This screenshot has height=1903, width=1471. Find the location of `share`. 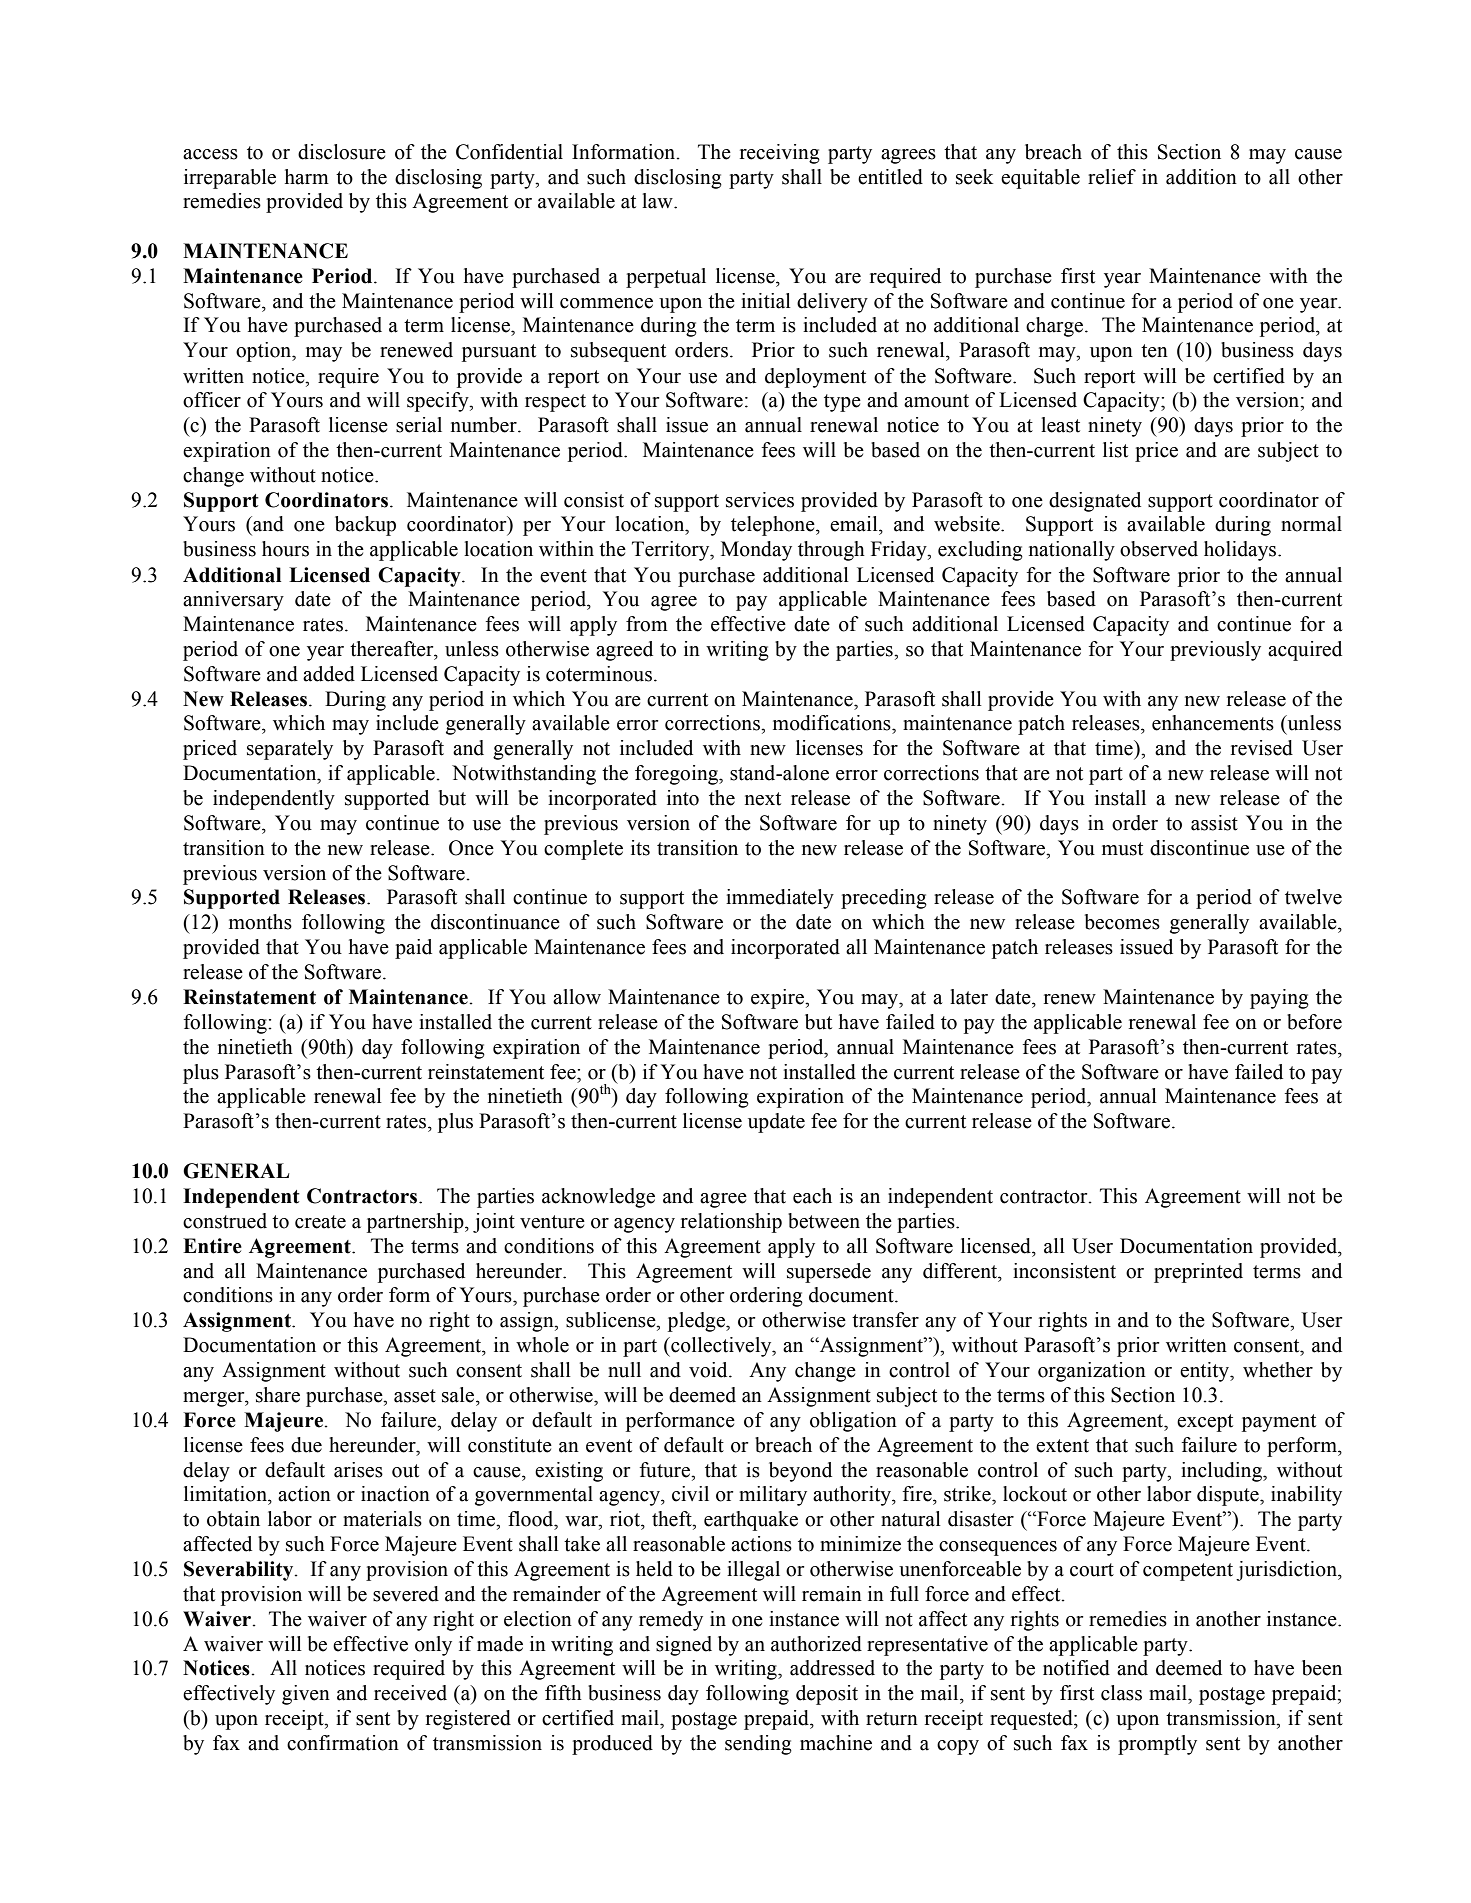

share is located at coordinates (278, 1395).
